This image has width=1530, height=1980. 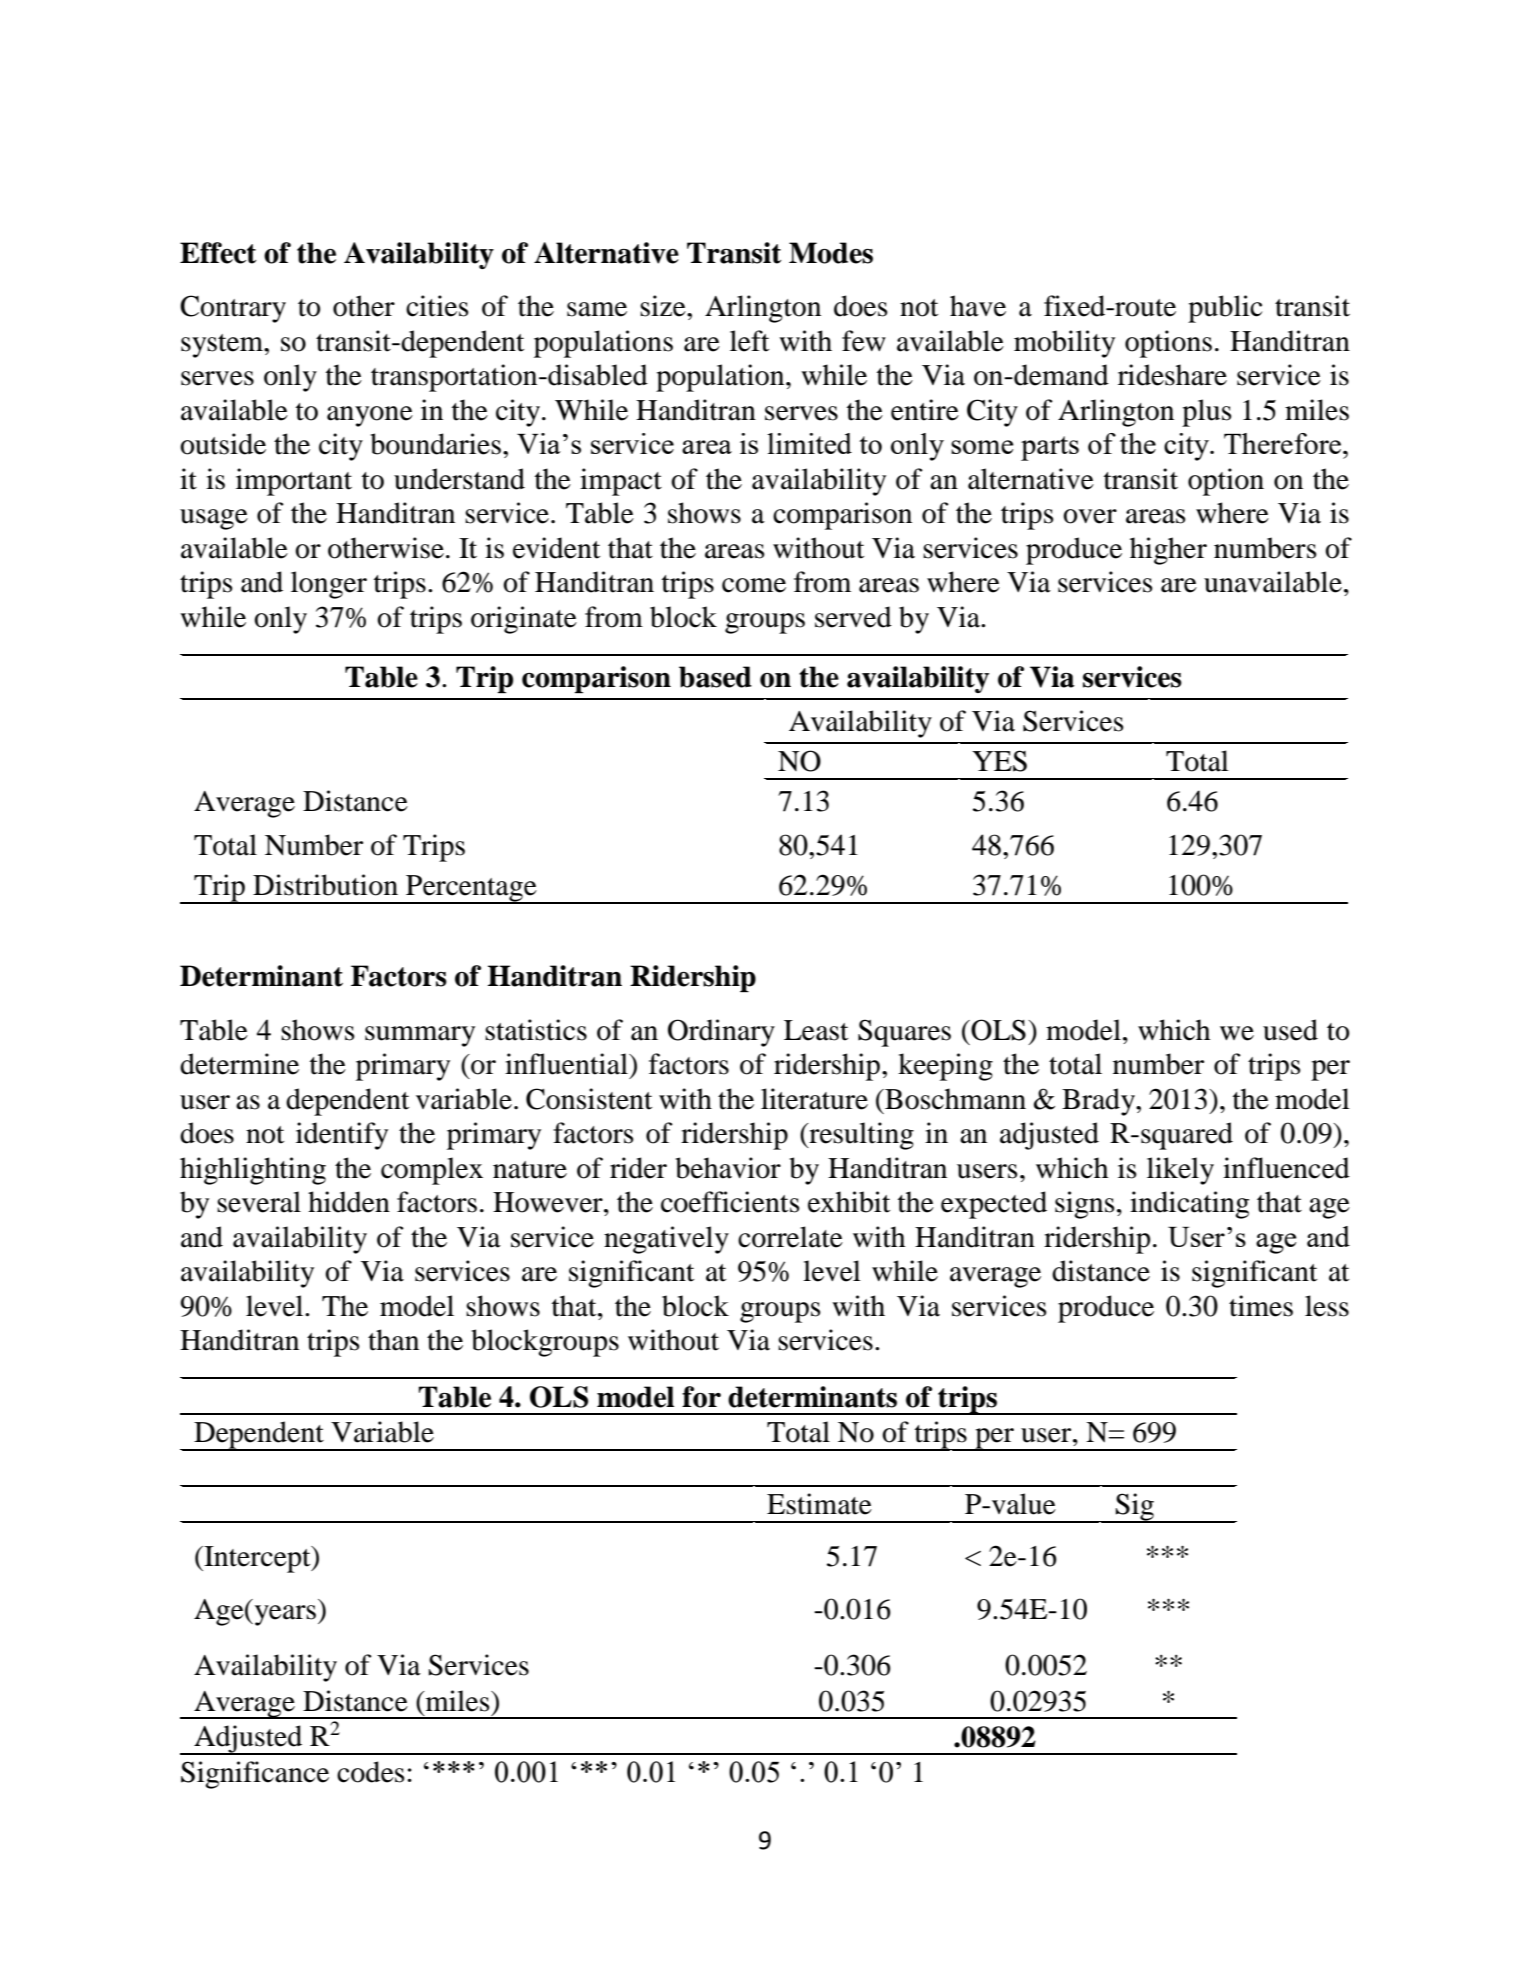 I want to click on Estimate, so click(x=819, y=1504).
